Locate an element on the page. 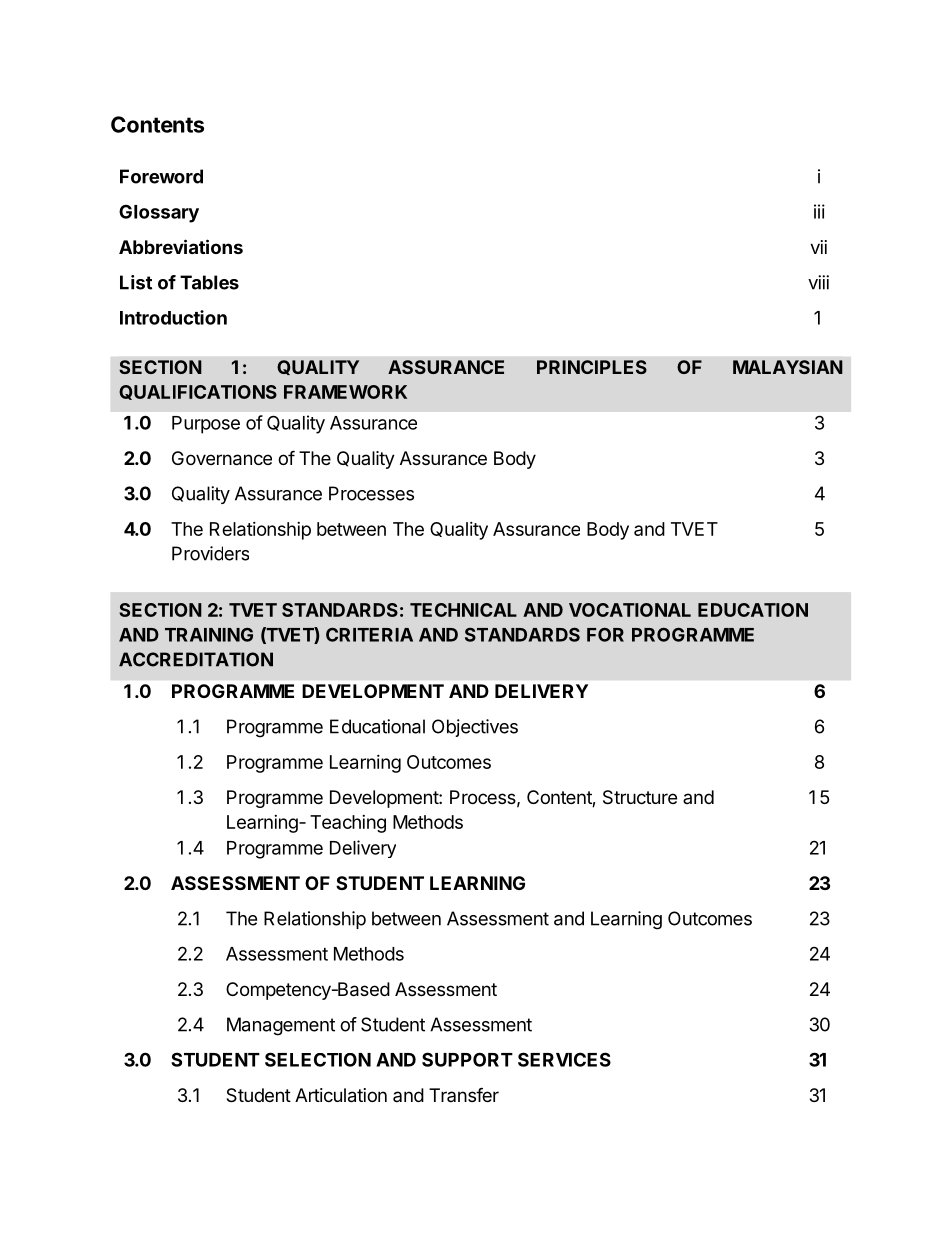  PRINCIPLES is located at coordinates (592, 367).
